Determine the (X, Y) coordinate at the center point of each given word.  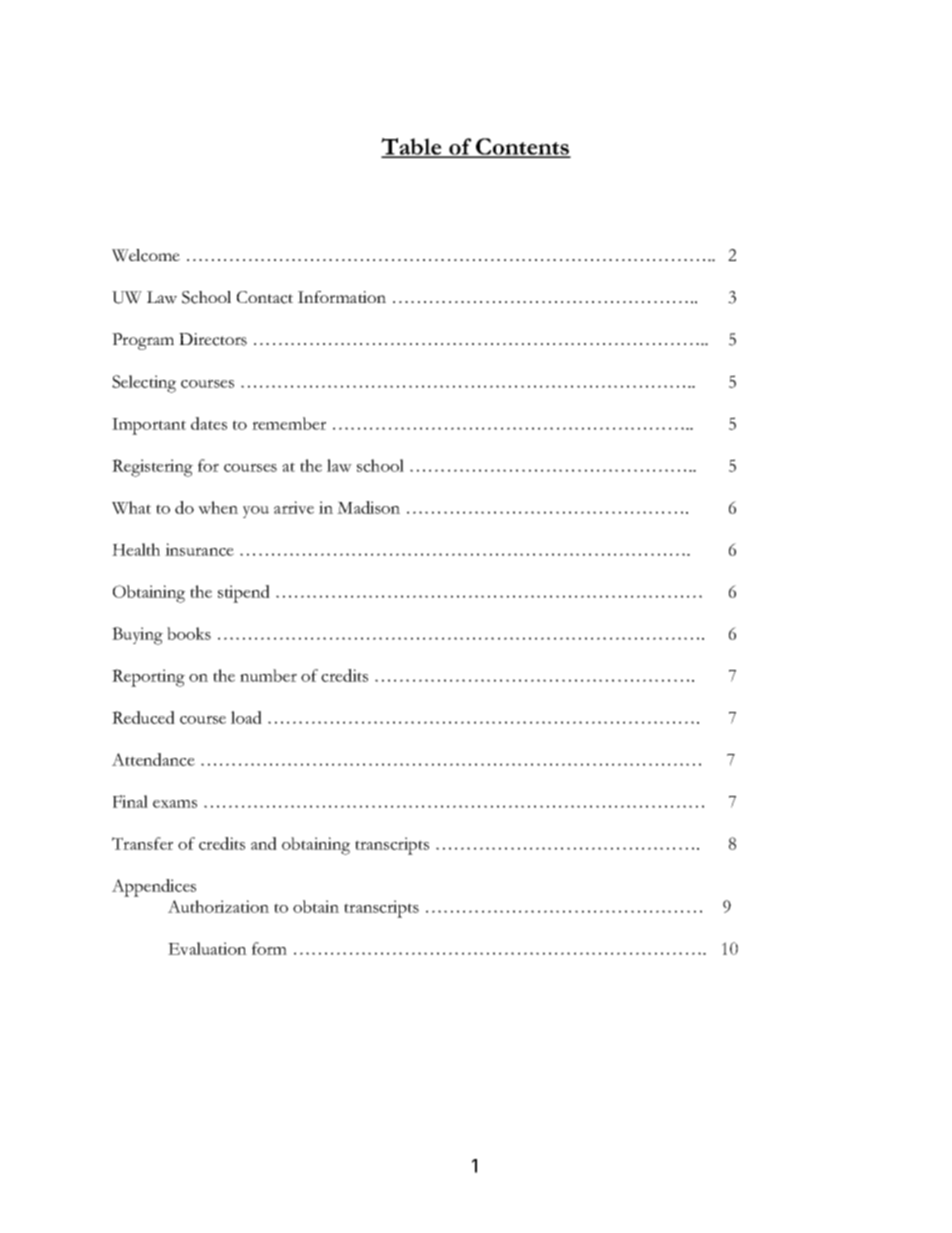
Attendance (153, 759)
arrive (294, 507)
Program (143, 341)
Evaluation (207, 948)
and (264, 843)
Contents (522, 147)
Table (412, 147)
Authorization (218, 906)
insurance (199, 549)
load (246, 717)
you (256, 512)
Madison (368, 507)
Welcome (146, 255)
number (268, 675)
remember (289, 423)
